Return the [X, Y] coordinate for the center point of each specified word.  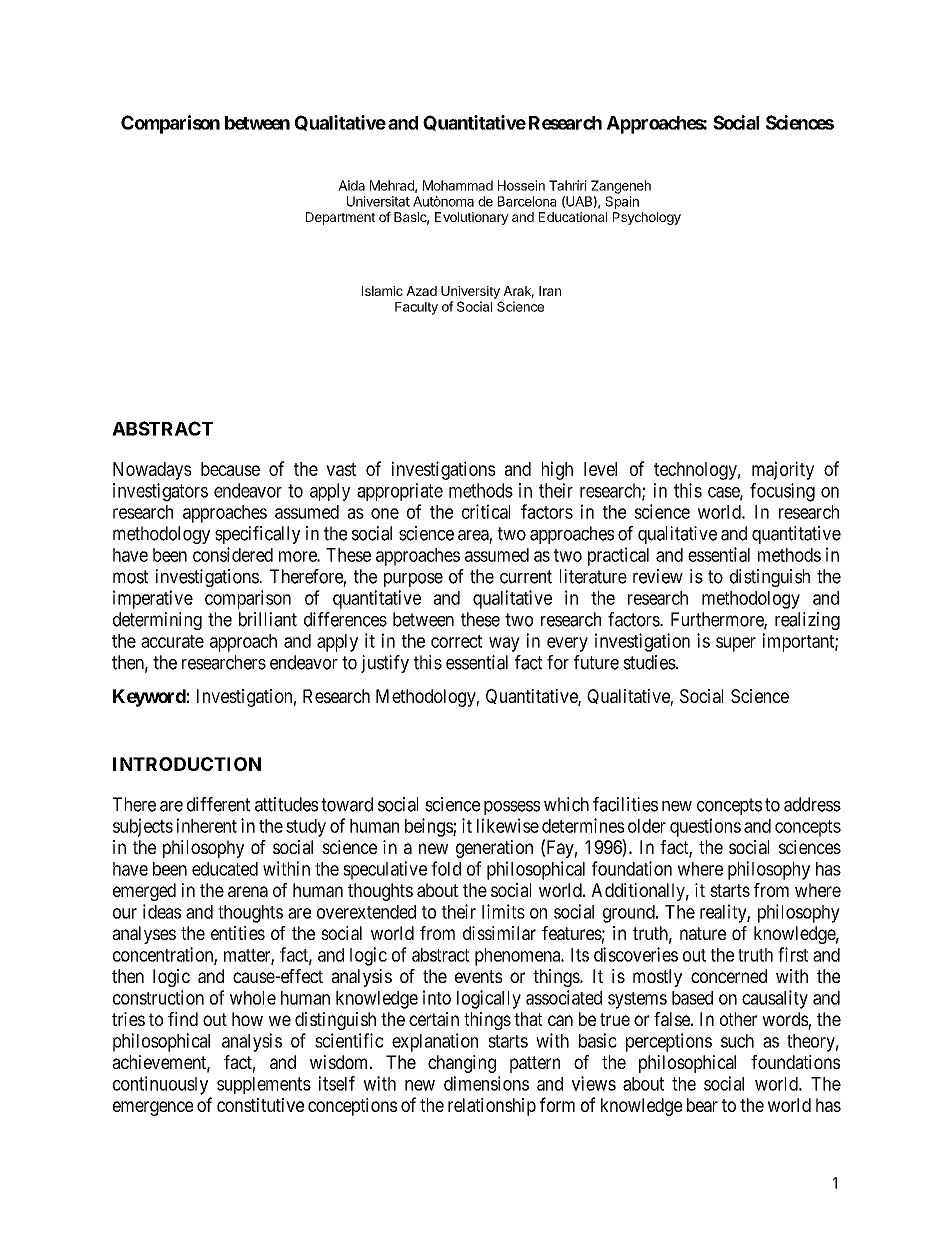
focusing [782, 492]
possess [512, 808]
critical [486, 511]
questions [705, 827]
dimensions [486, 1083]
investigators [160, 492]
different [218, 804]
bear [702, 1105]
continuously [160, 1085]
